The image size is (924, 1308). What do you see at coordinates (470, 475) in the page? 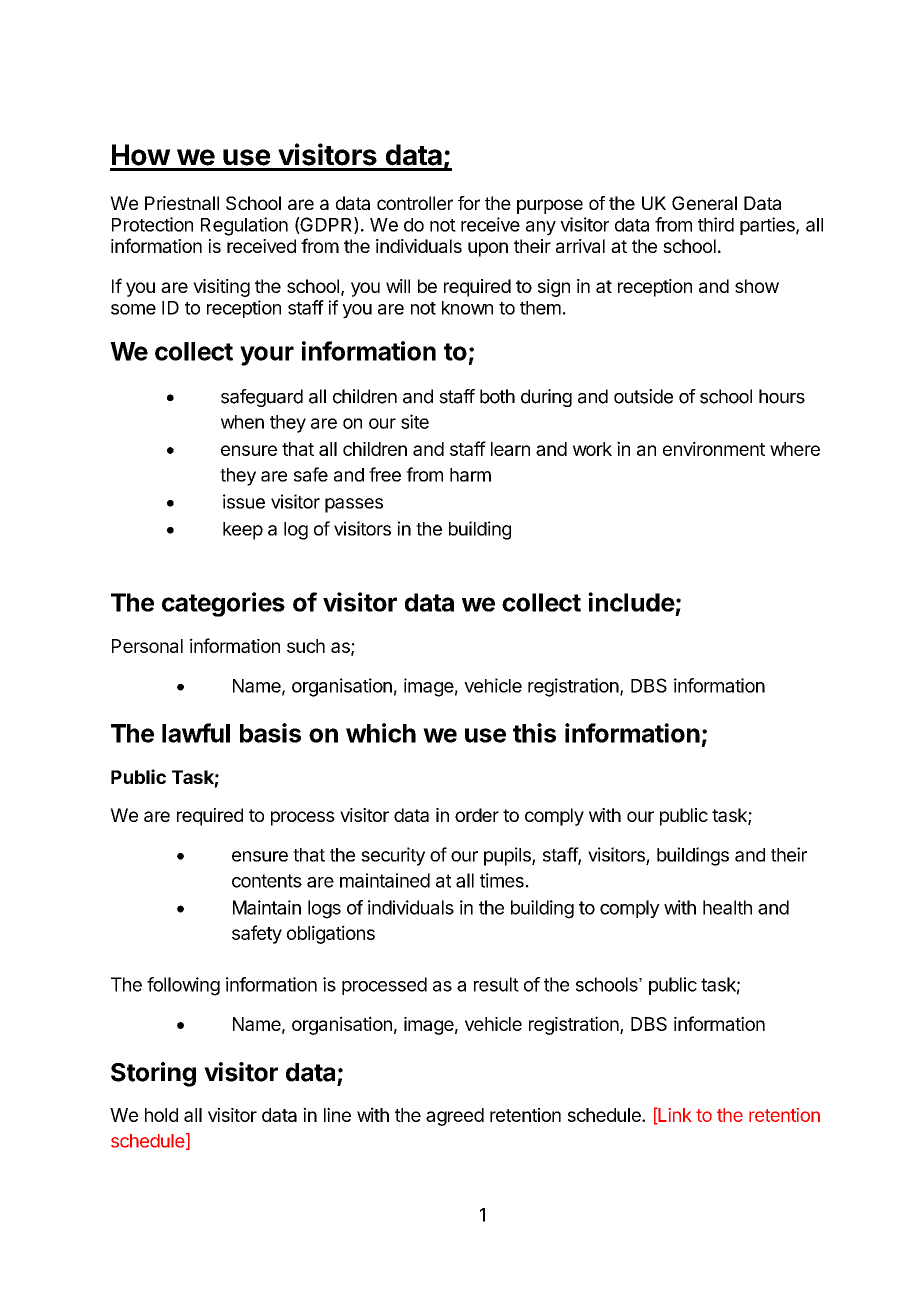
I see `harm` at bounding box center [470, 475].
